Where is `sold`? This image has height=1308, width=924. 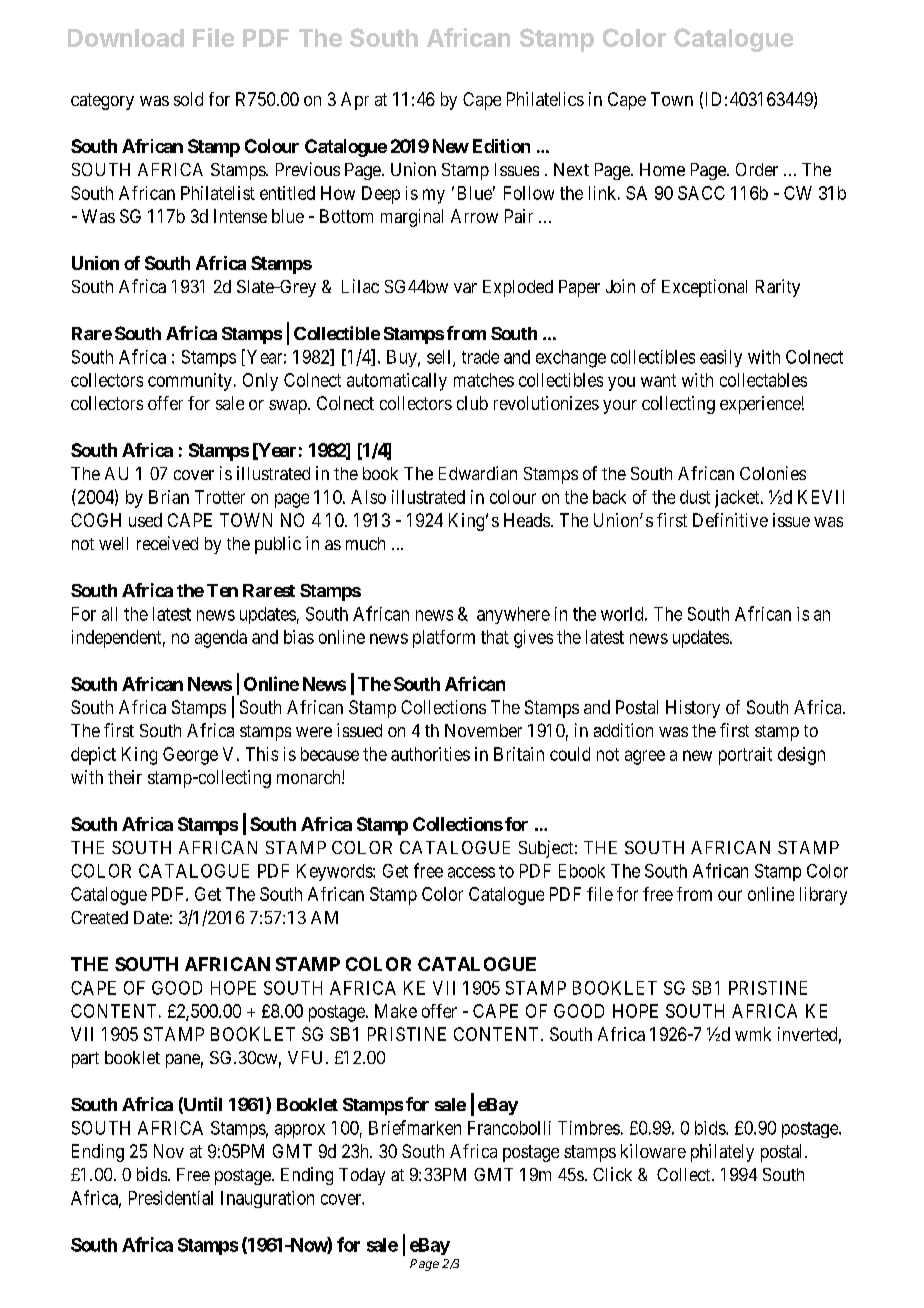 sold is located at coordinates (188, 99).
